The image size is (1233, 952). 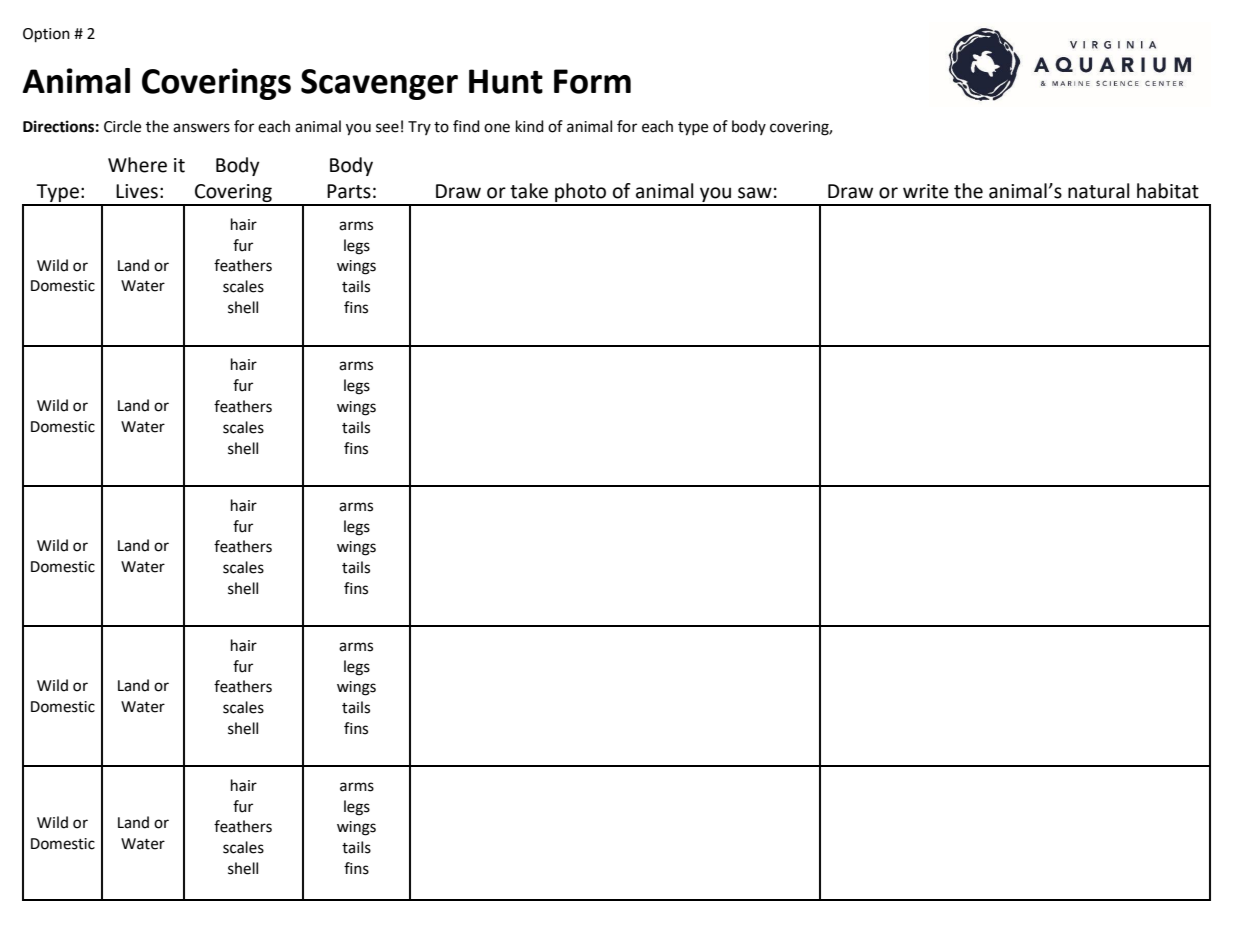 What do you see at coordinates (530, 126) in the screenshot?
I see `kind` at bounding box center [530, 126].
